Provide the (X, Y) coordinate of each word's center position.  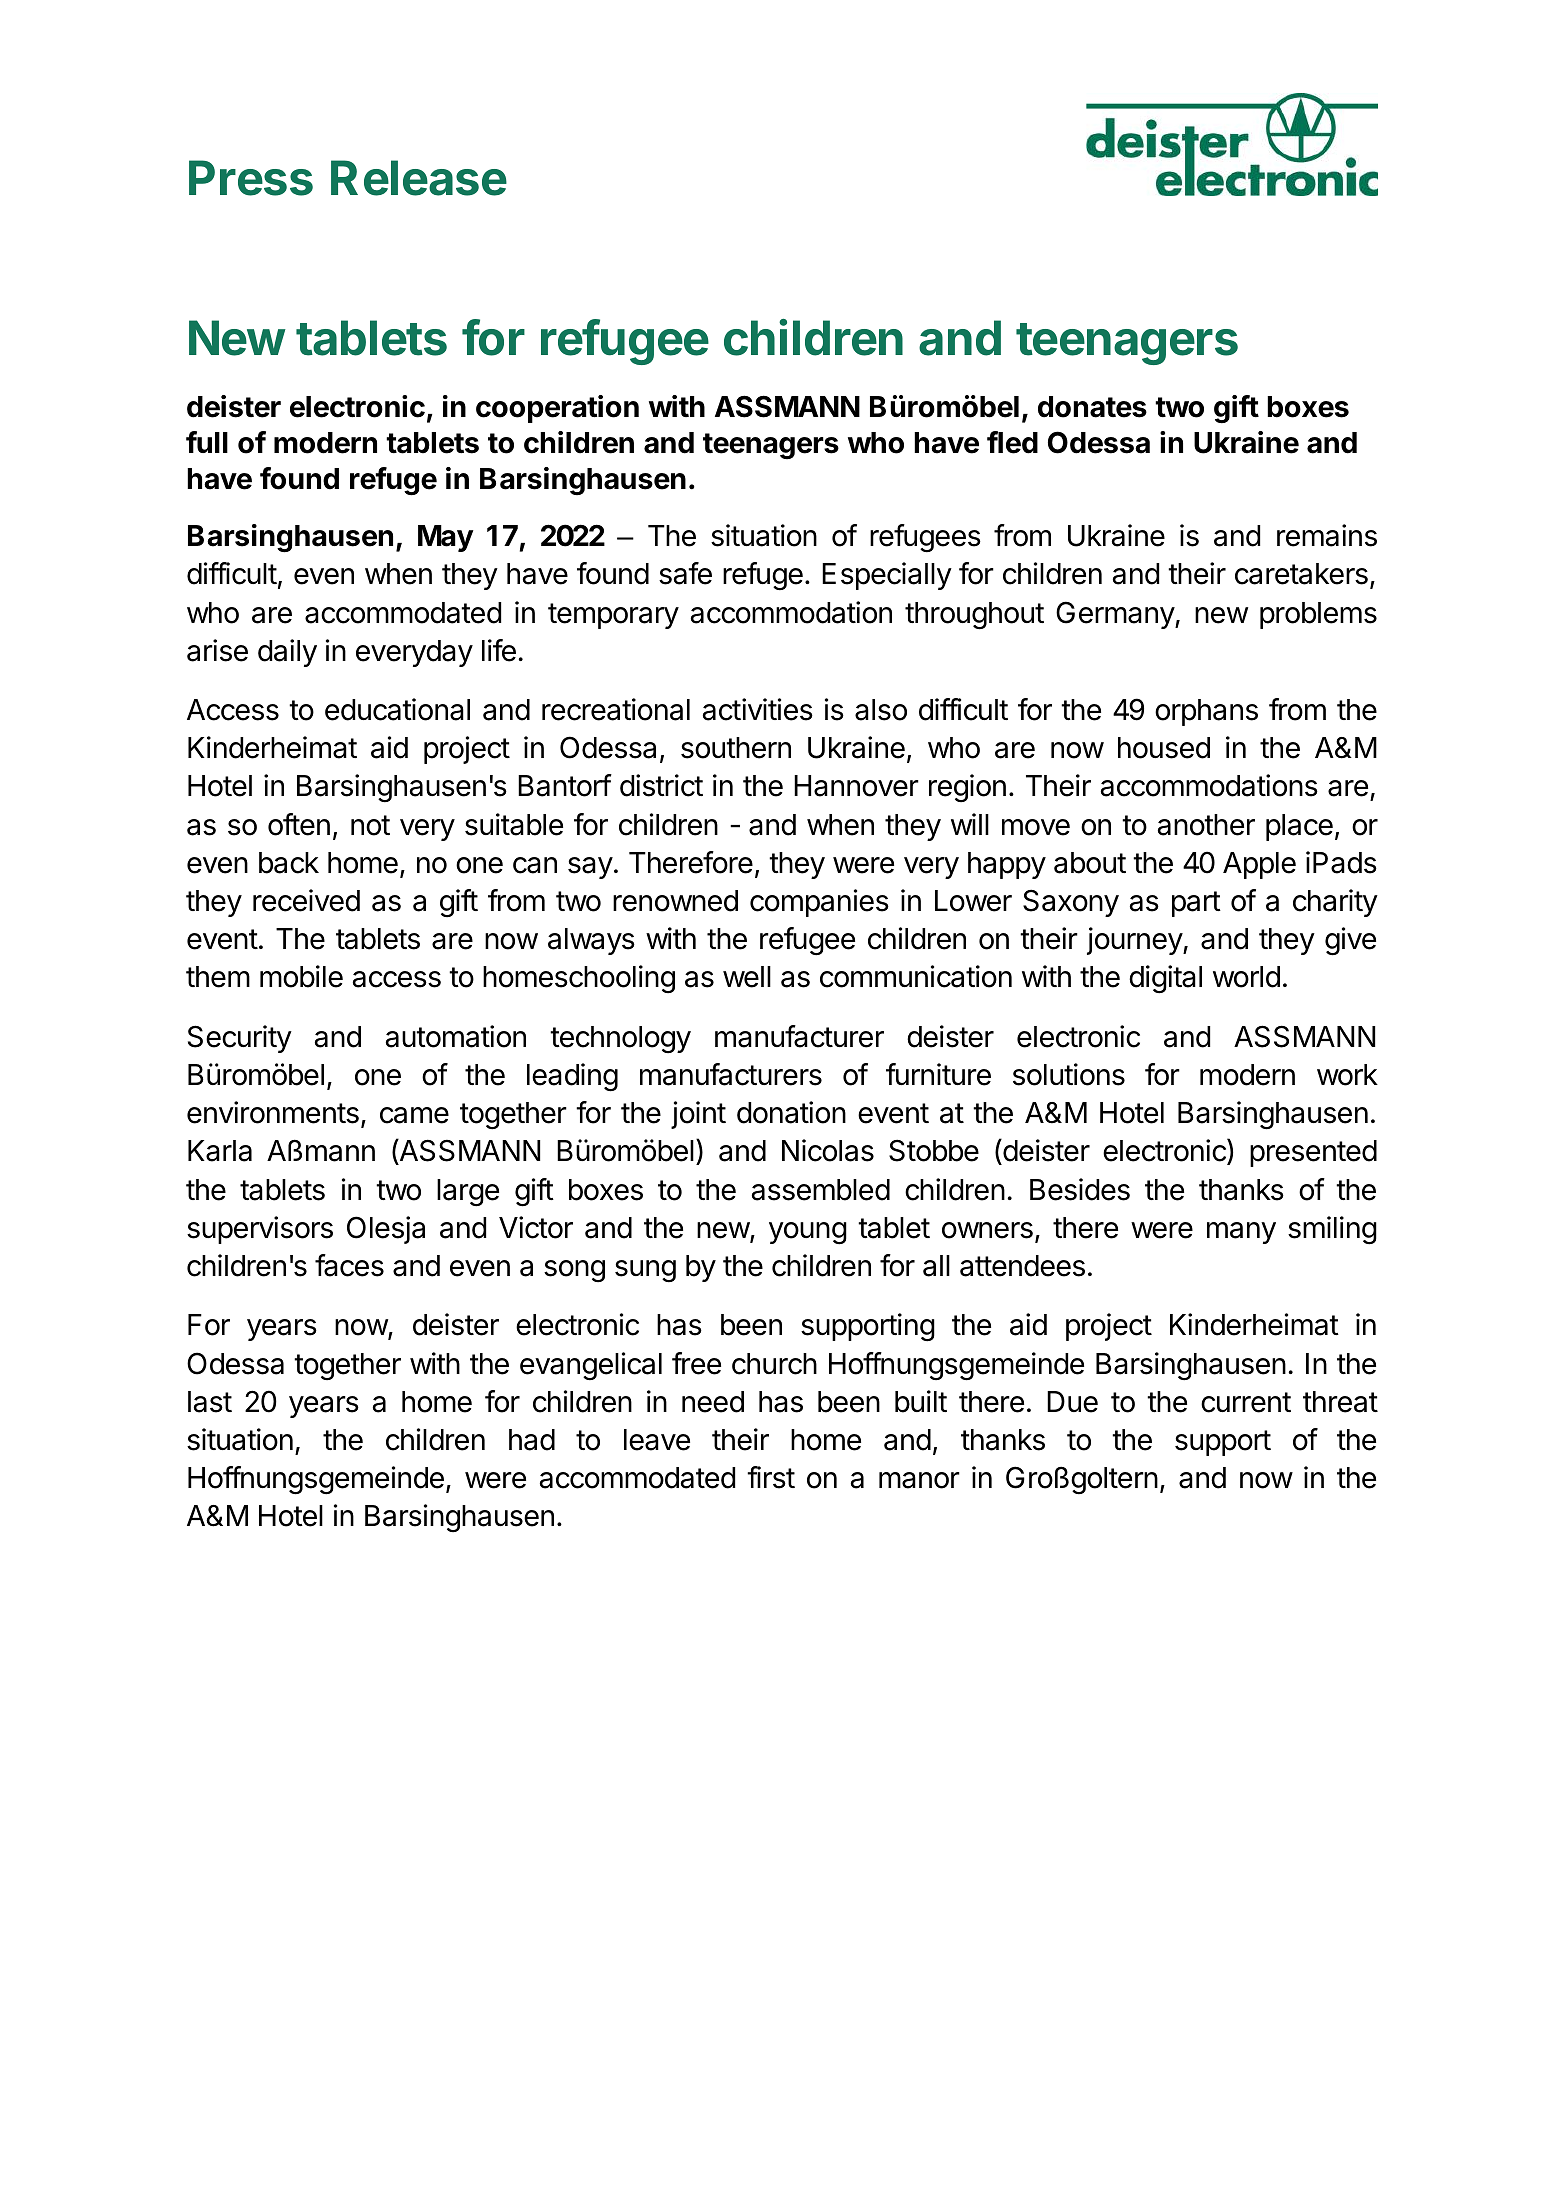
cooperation (557, 409)
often (299, 824)
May (446, 538)
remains (1327, 535)
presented (1313, 1153)
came (414, 1115)
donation (791, 1112)
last (210, 1402)
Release (419, 178)
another (1206, 825)
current (1246, 1402)
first (771, 1477)
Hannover (856, 786)
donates (1092, 407)
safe (685, 573)
